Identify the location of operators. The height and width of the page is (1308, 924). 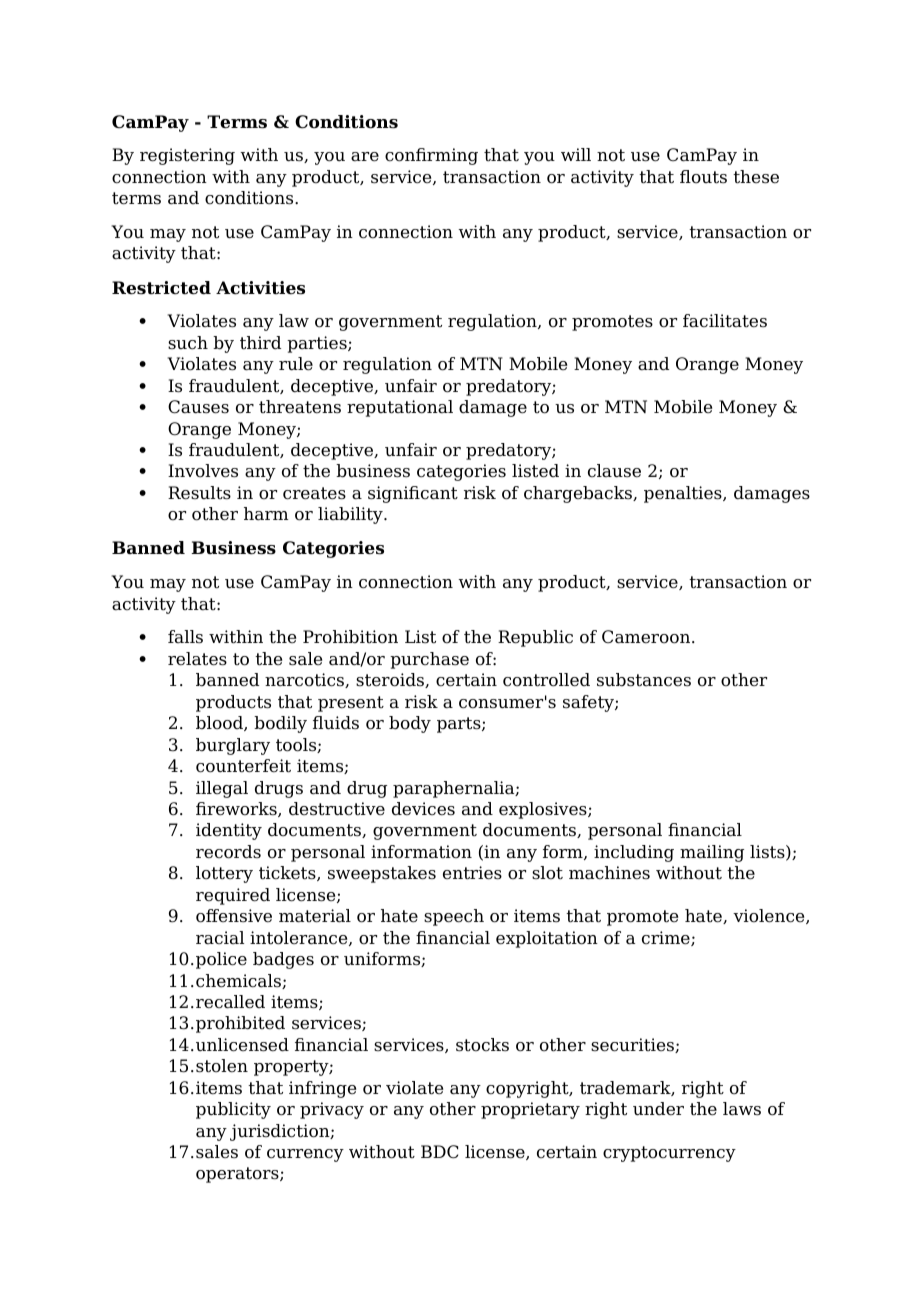
(238, 1175).
